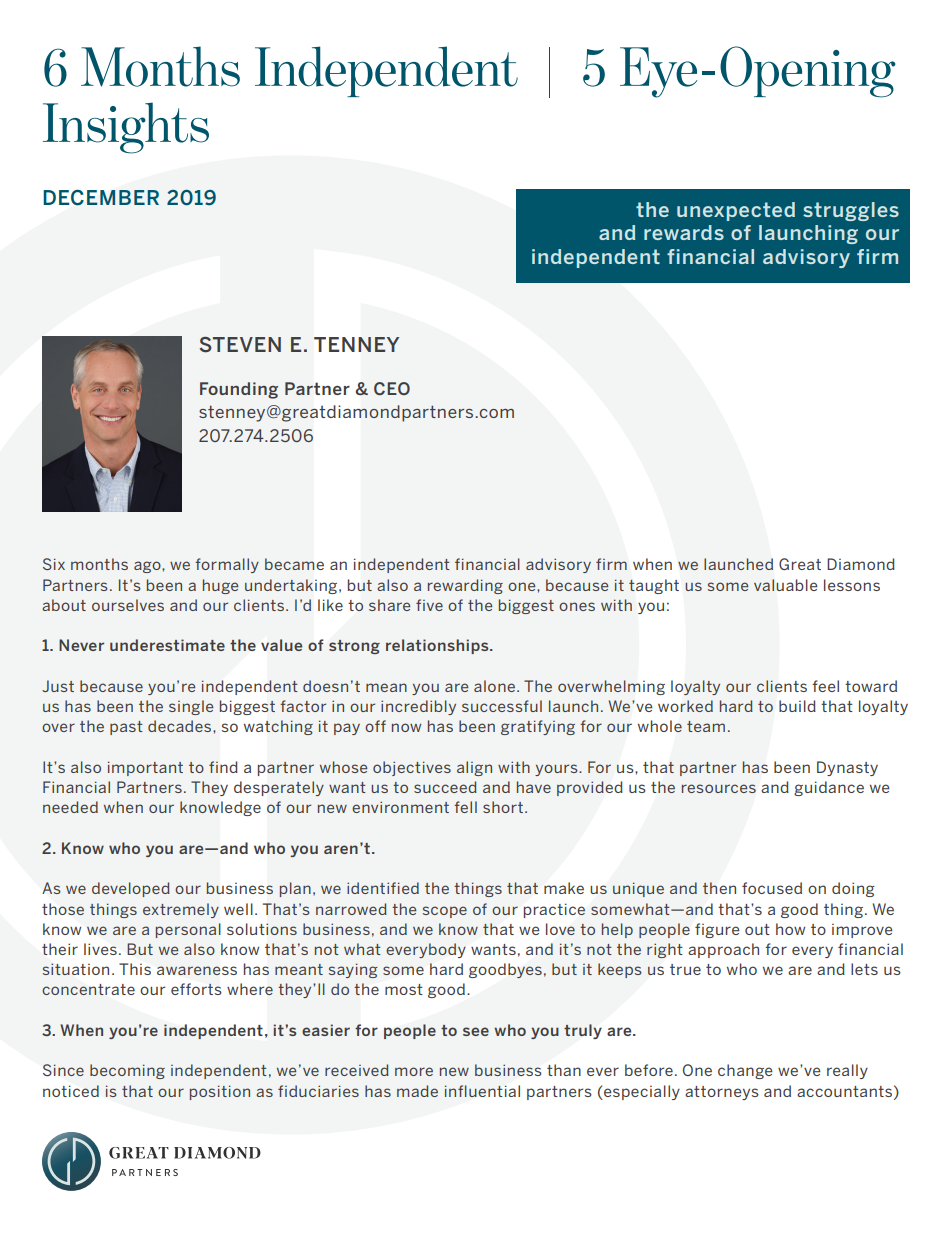 This screenshot has height=1233, width=952. Describe the element at coordinates (126, 128) in the screenshot. I see `Insights` at that location.
